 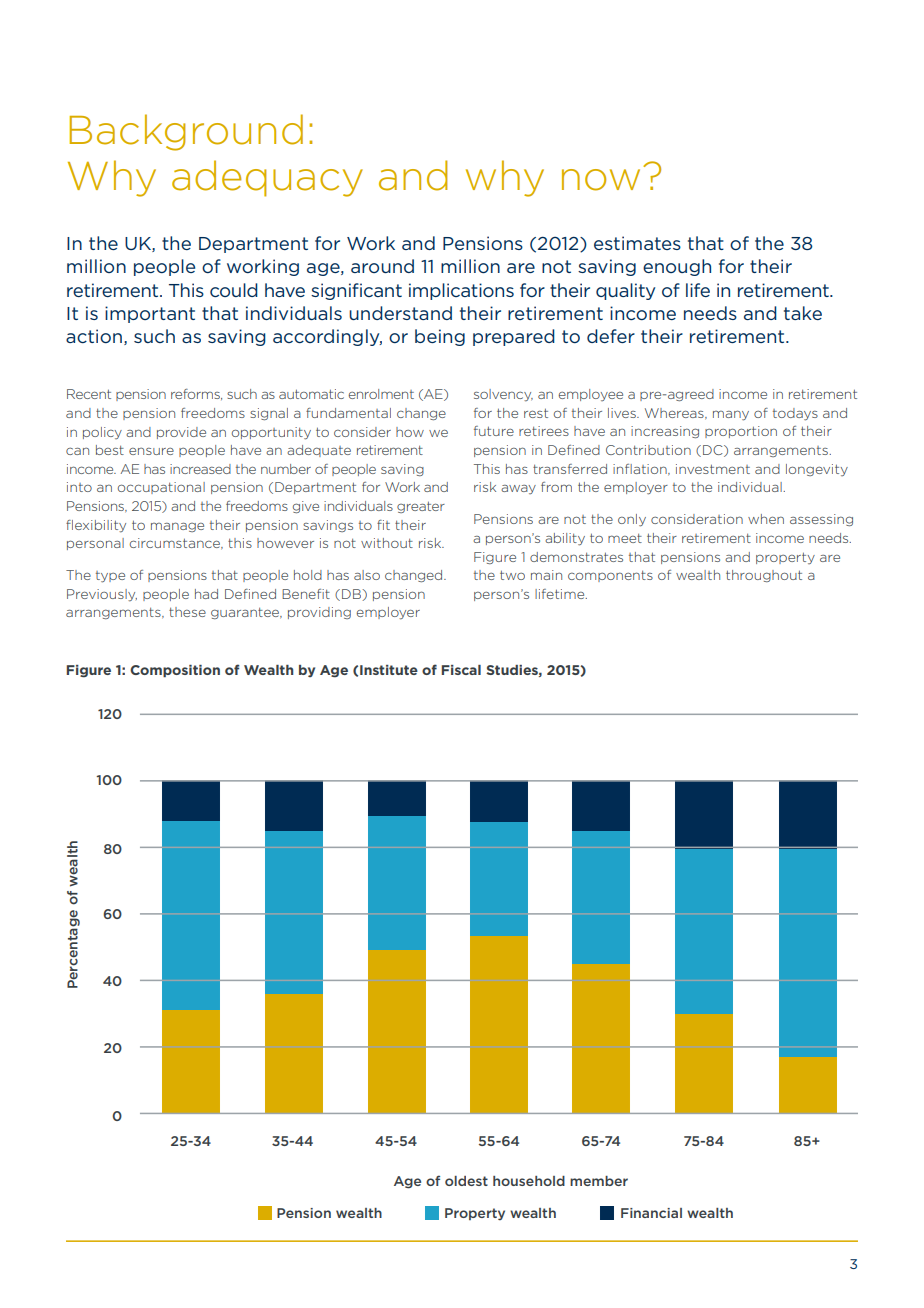 I want to click on Fiscal, so click(x=461, y=670).
